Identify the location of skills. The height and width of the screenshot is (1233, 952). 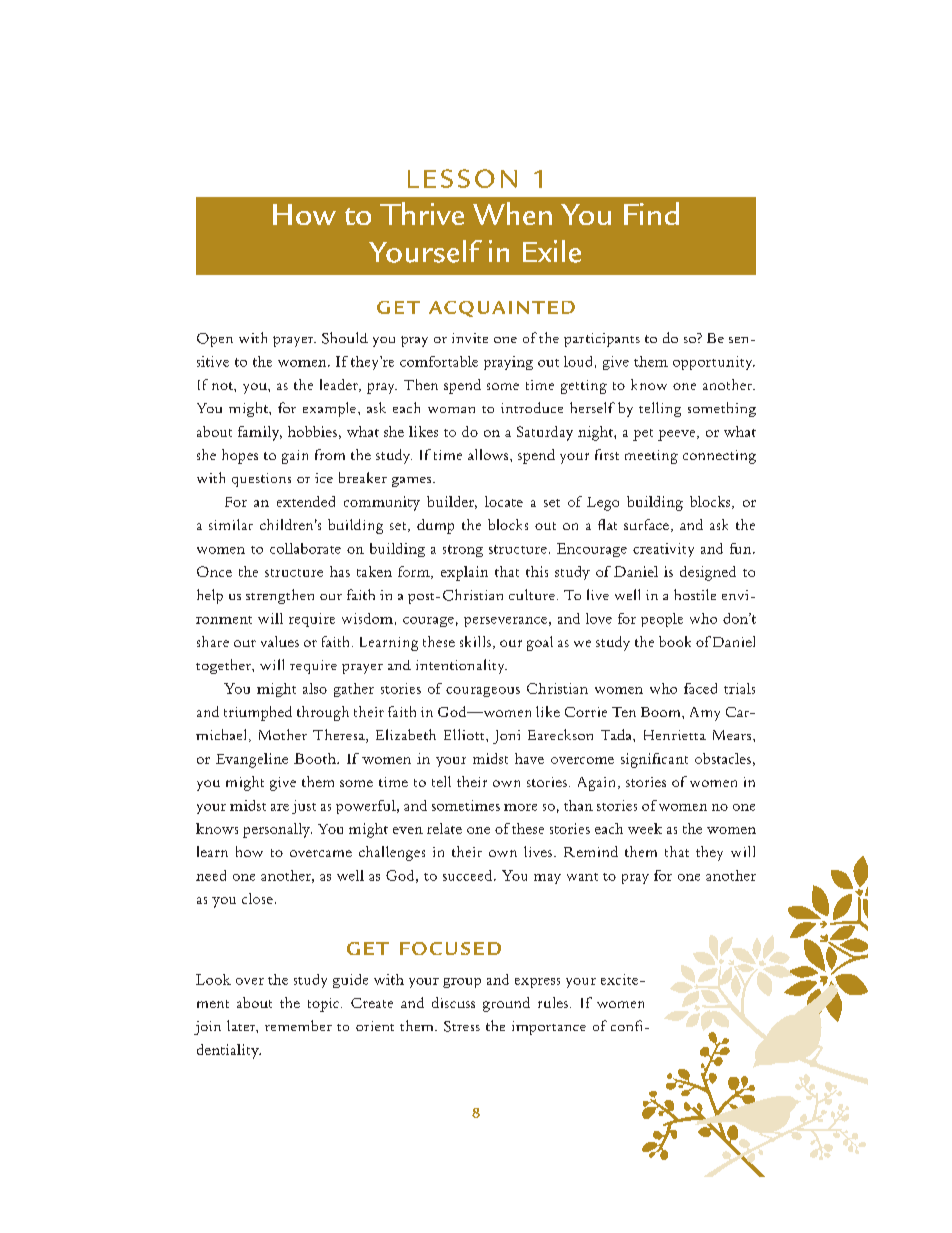
(475, 641).
